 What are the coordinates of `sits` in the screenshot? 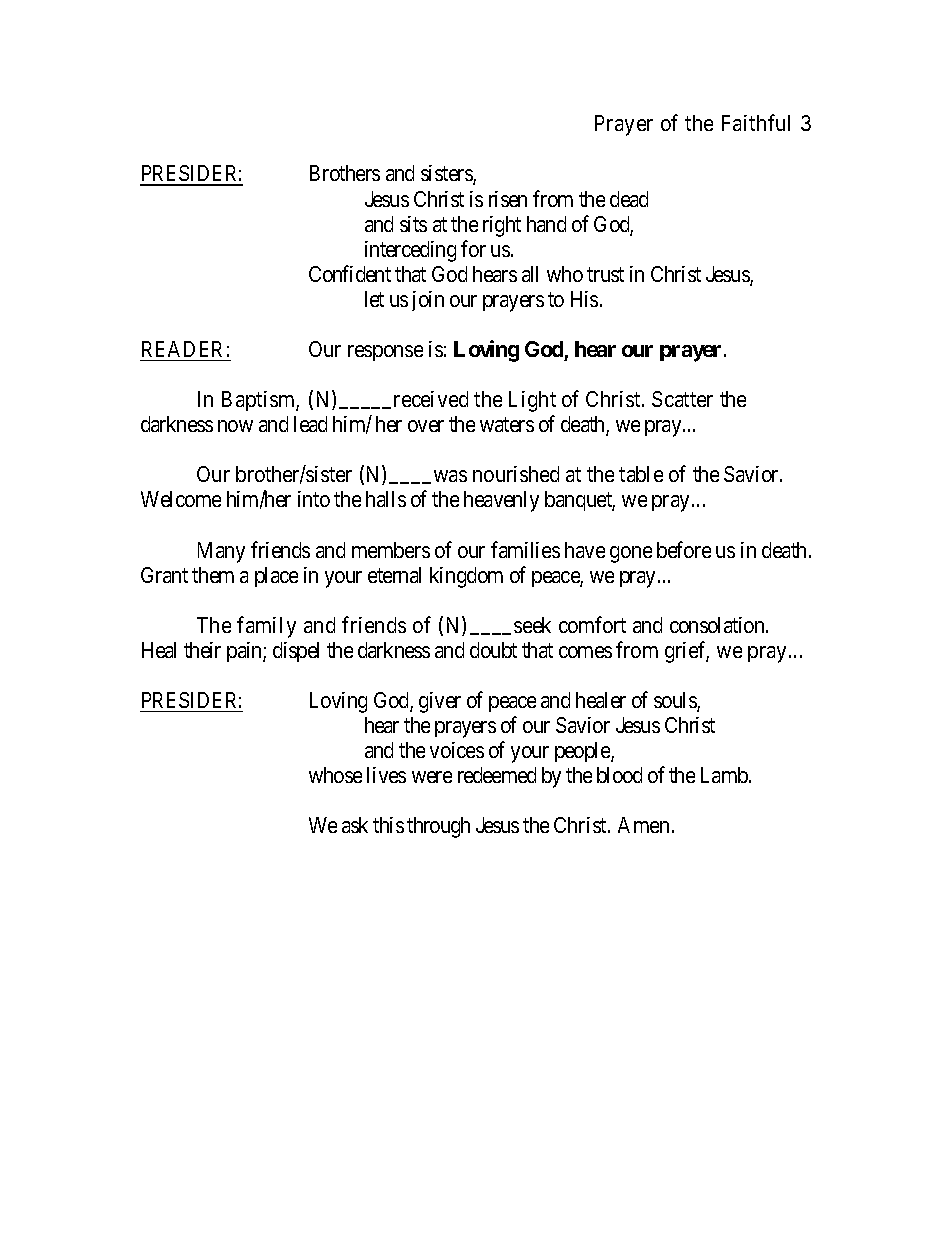 It's located at (413, 224).
